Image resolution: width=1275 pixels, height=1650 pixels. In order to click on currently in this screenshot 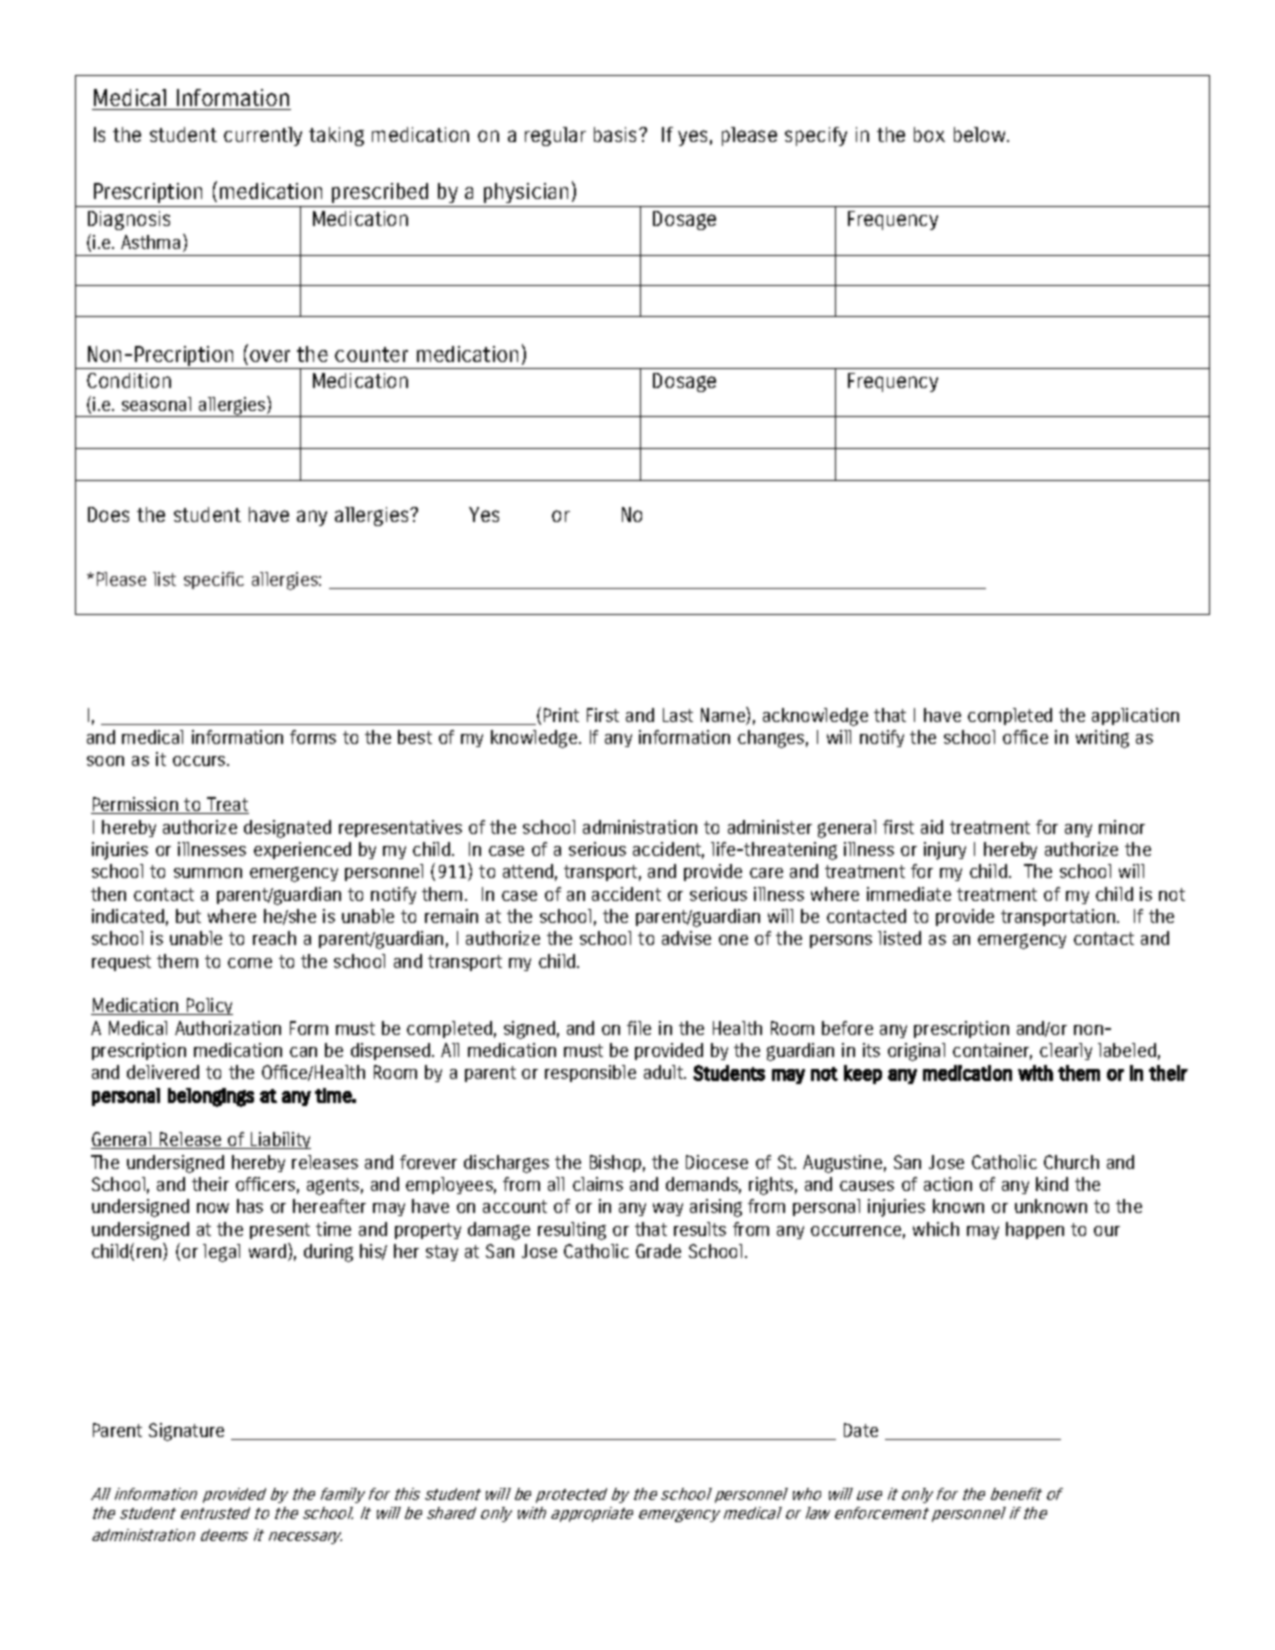, I will do `click(263, 136)`.
